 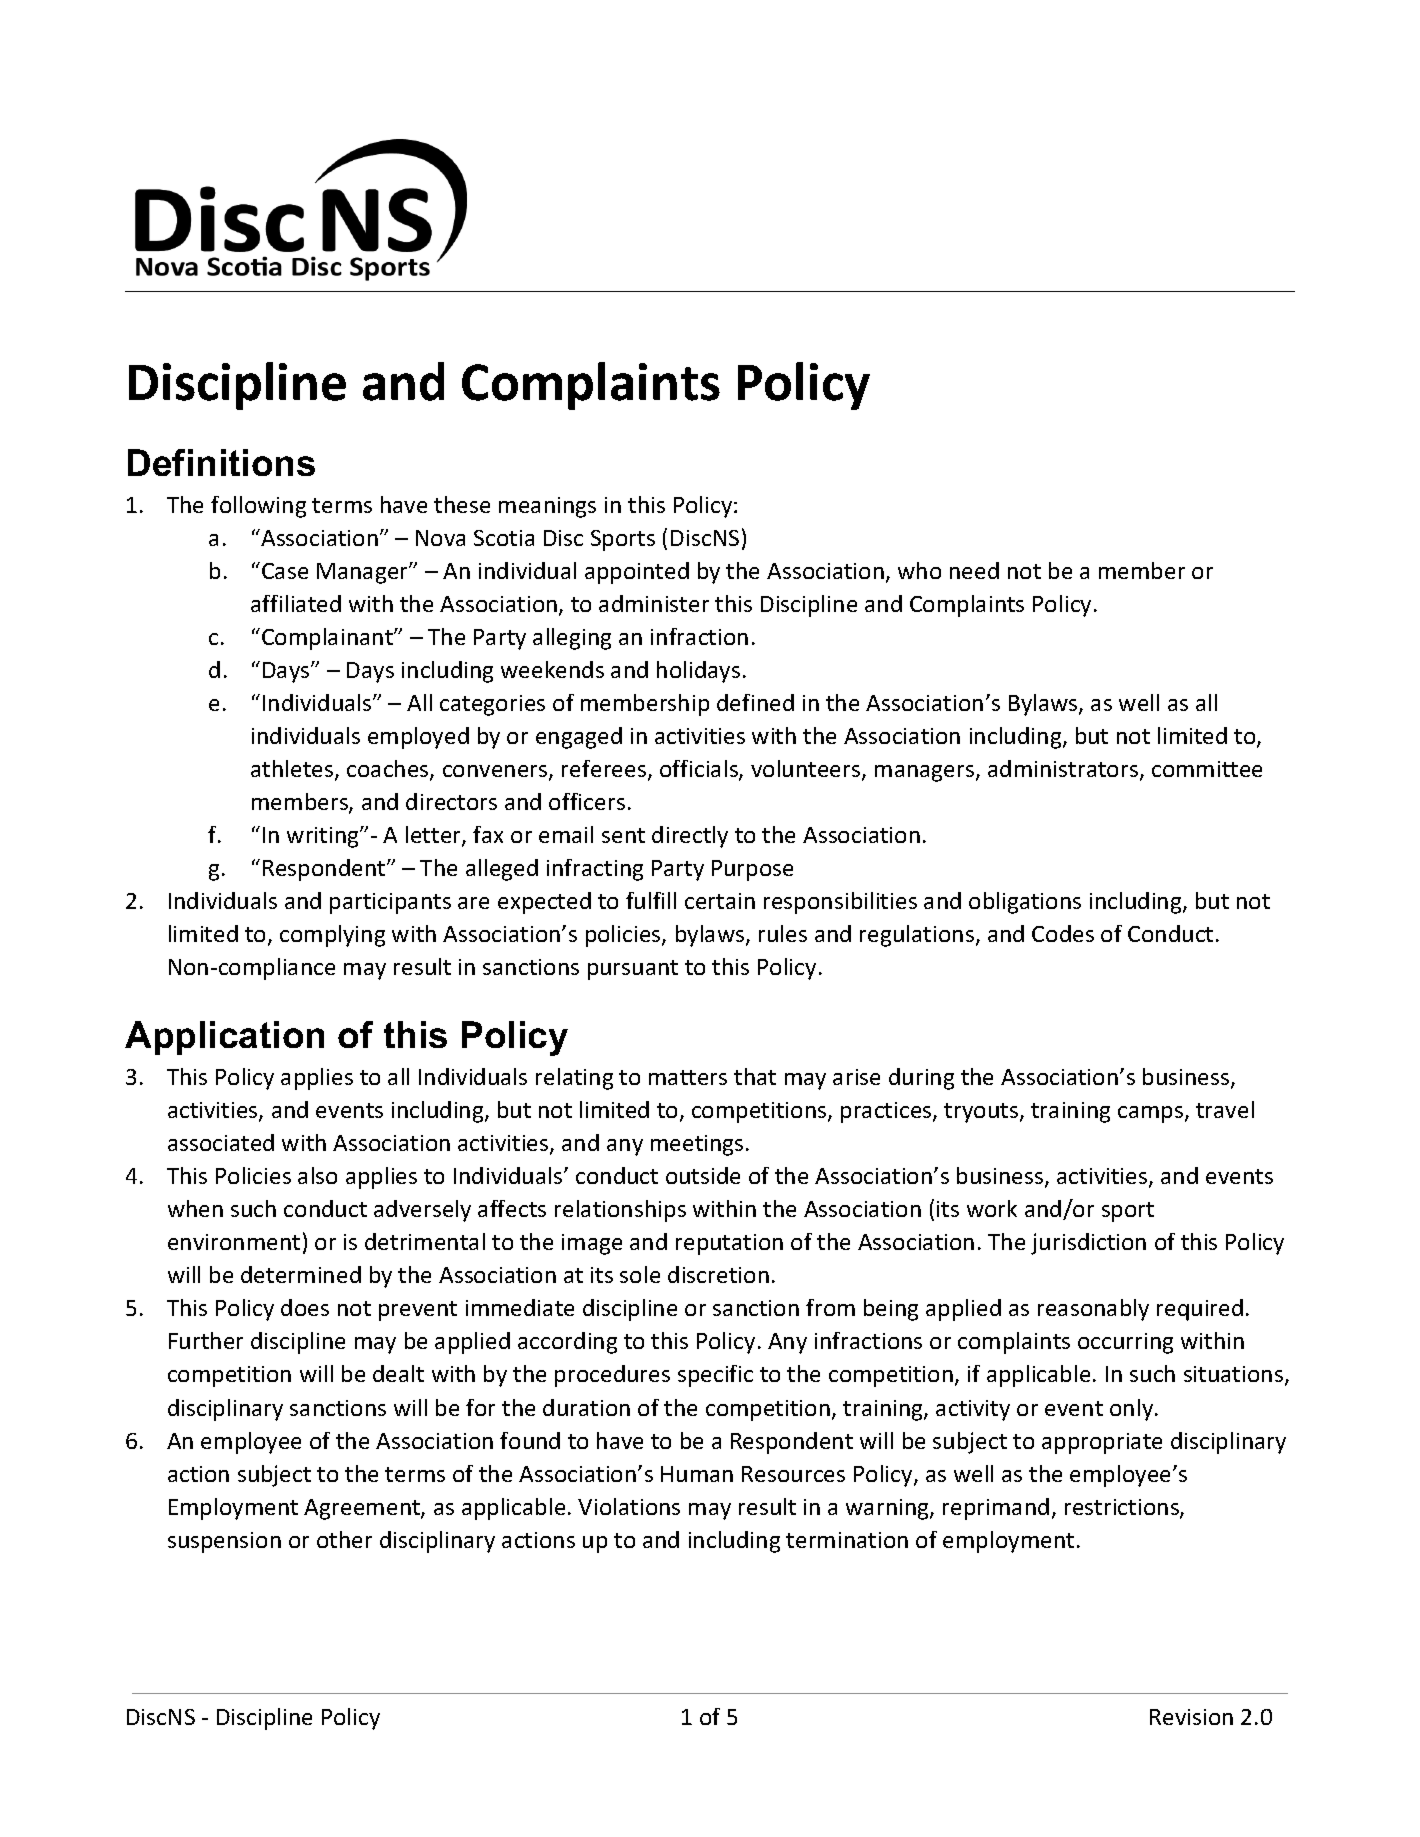 I want to click on athletes, so click(x=293, y=770).
